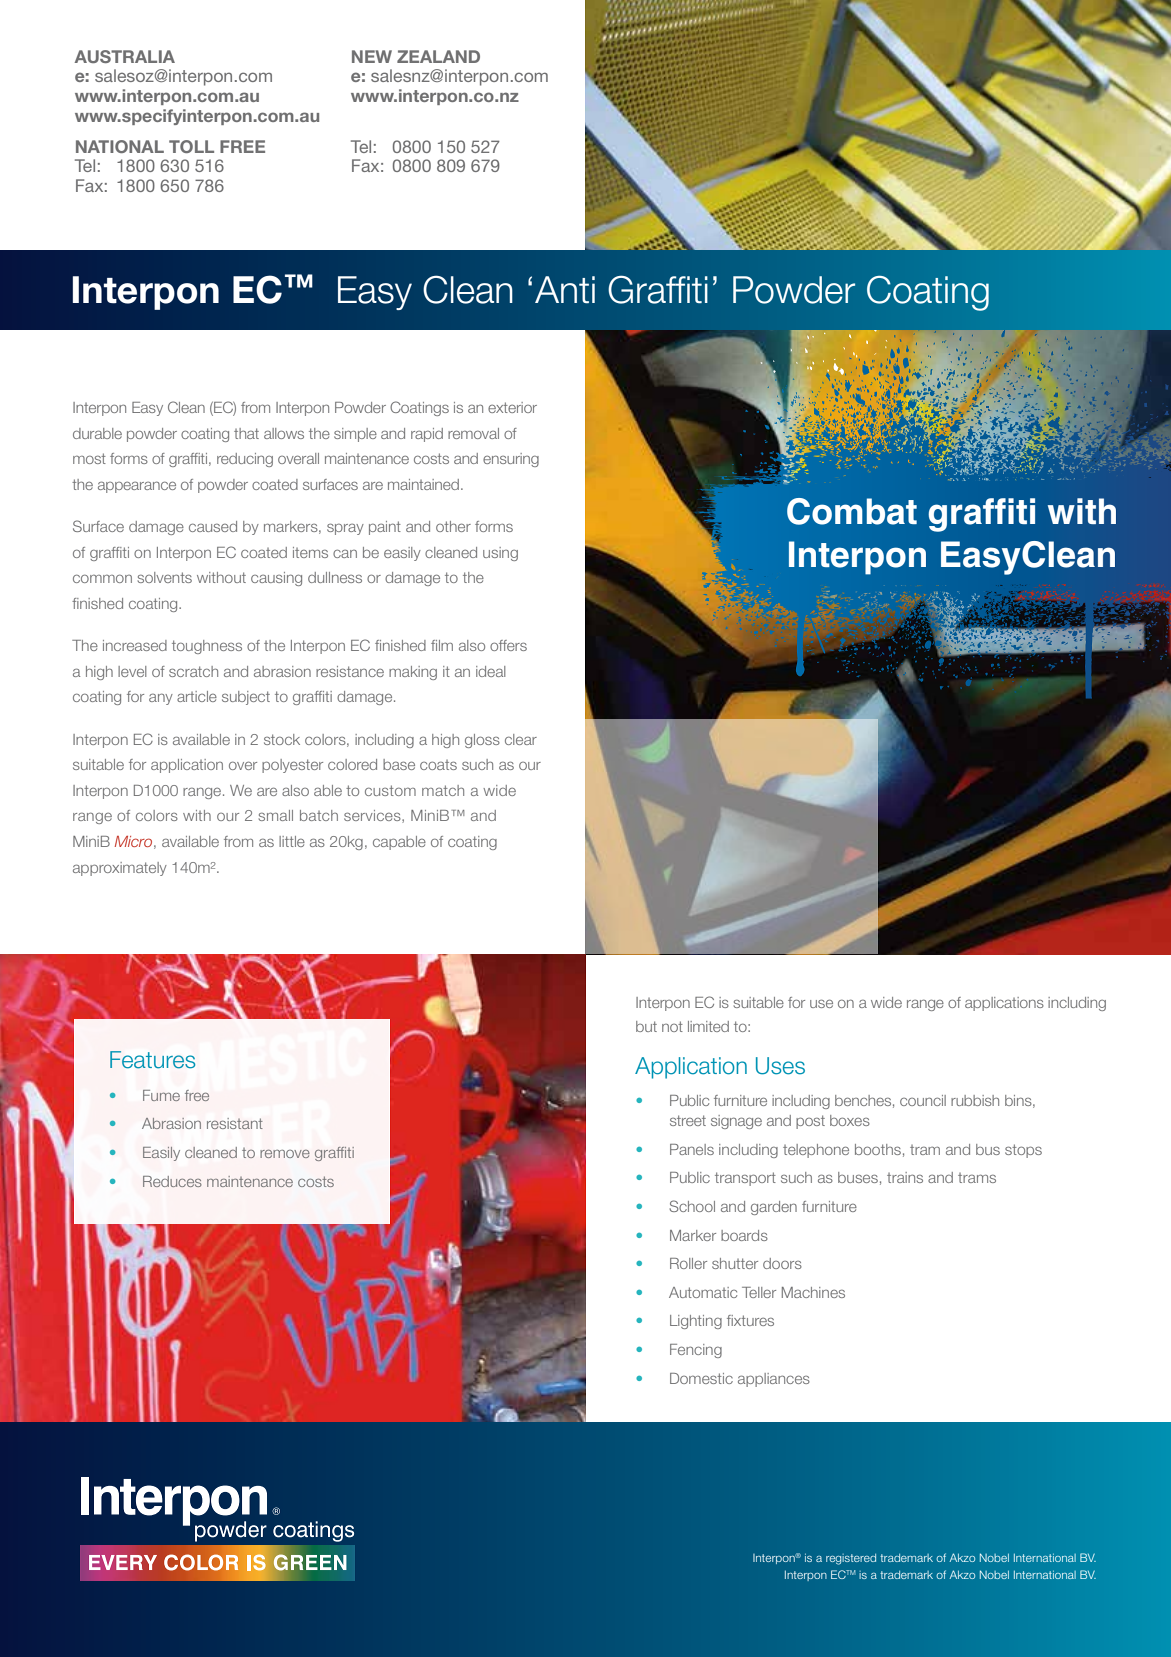 The width and height of the page is (1171, 1657). What do you see at coordinates (701, 1378) in the page?
I see `Domestic` at bounding box center [701, 1378].
